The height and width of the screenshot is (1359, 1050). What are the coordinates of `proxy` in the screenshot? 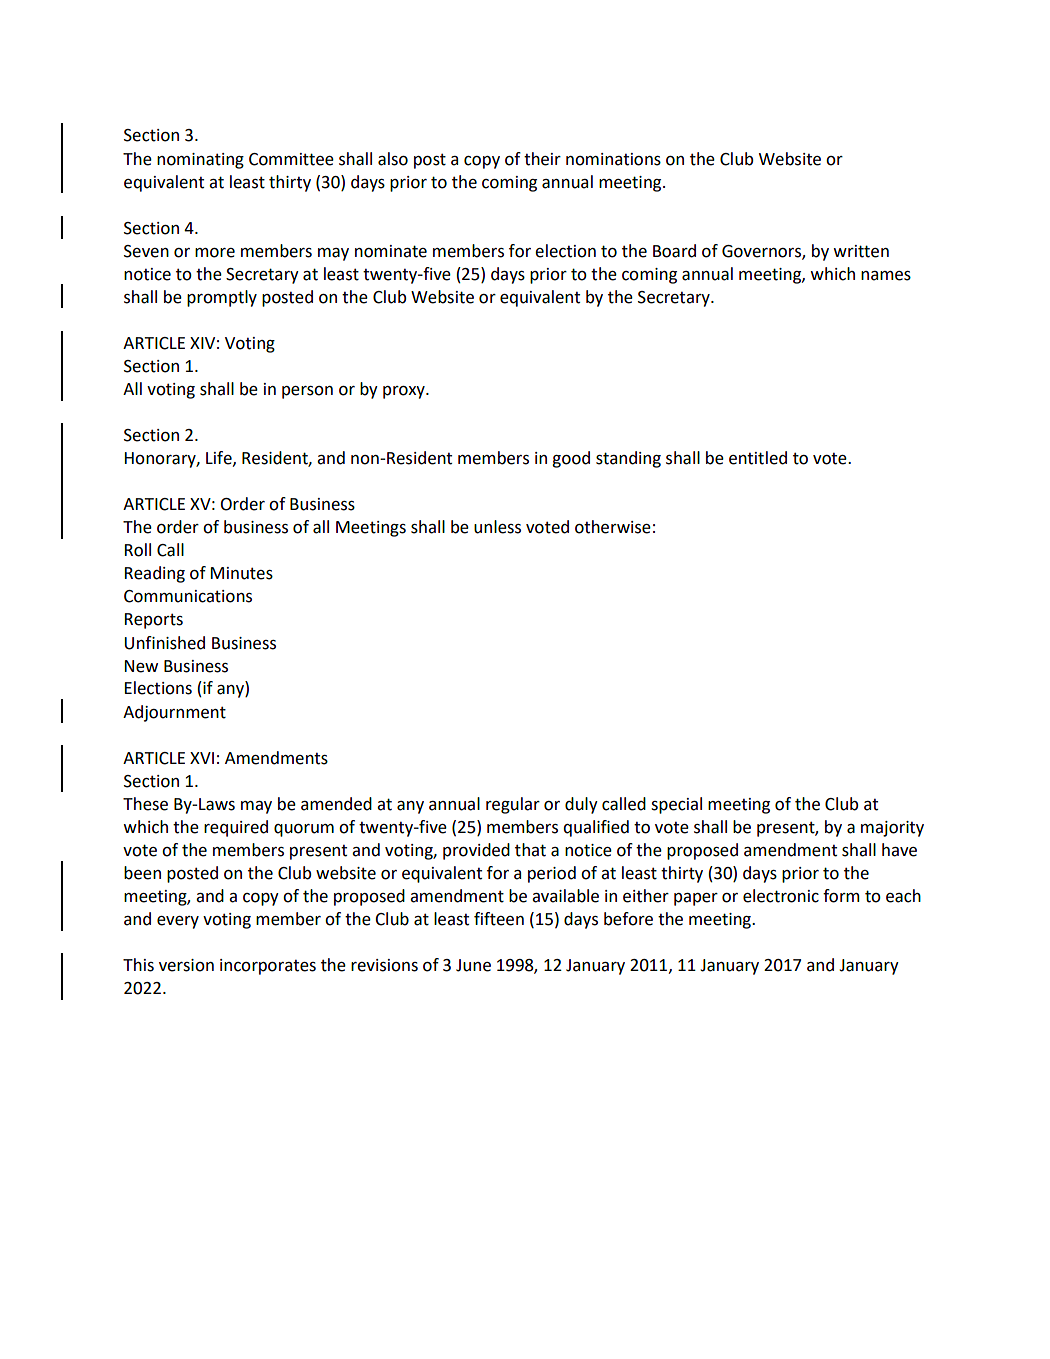 It's located at (405, 392).
